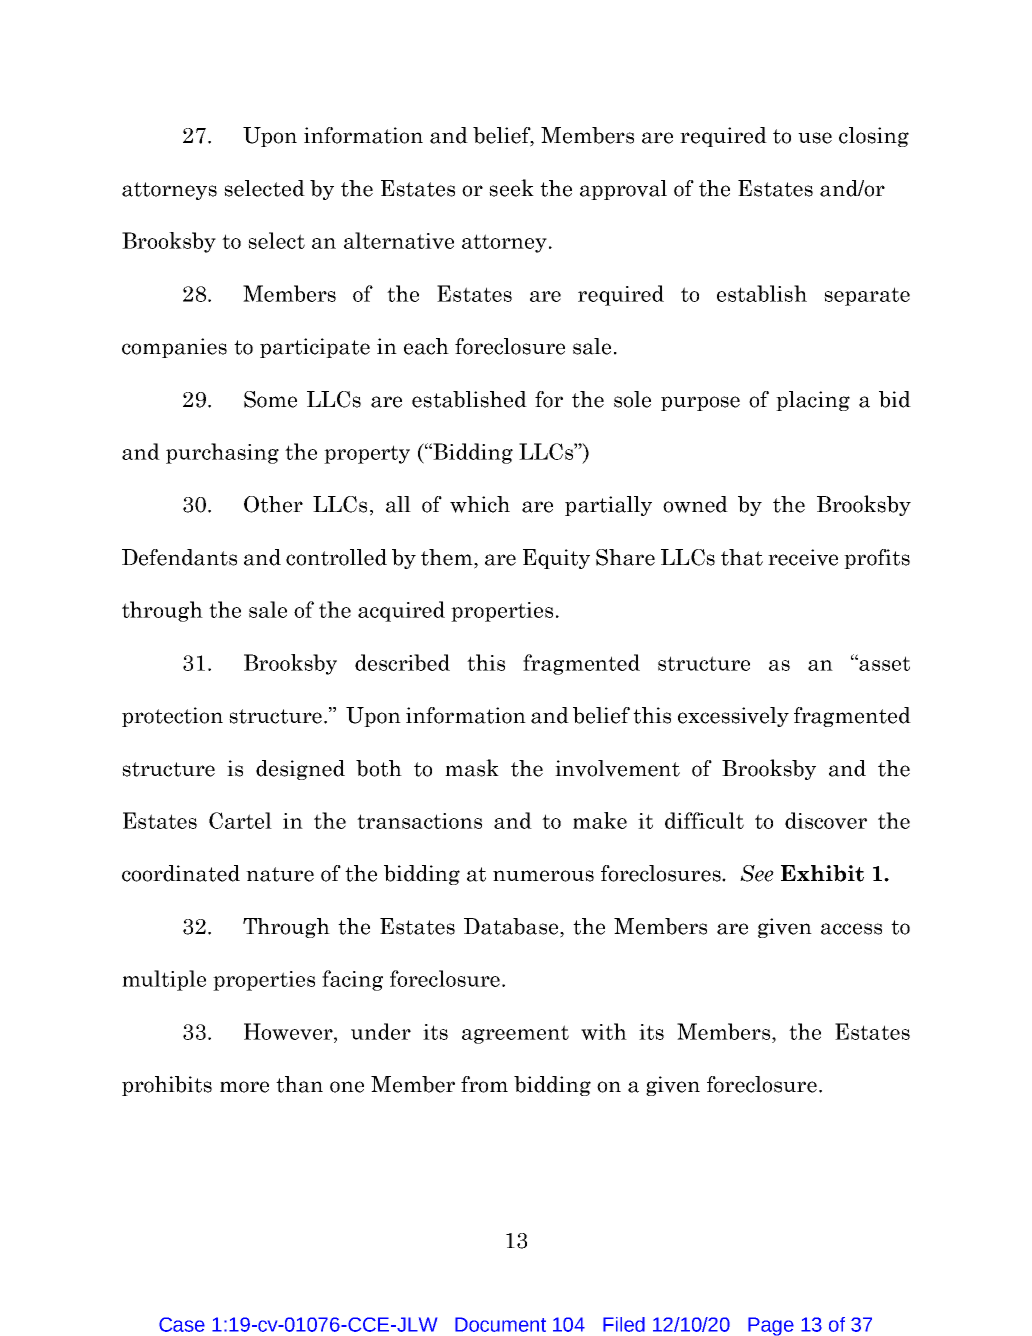  What do you see at coordinates (244, 1087) in the screenshot?
I see `more` at bounding box center [244, 1087].
